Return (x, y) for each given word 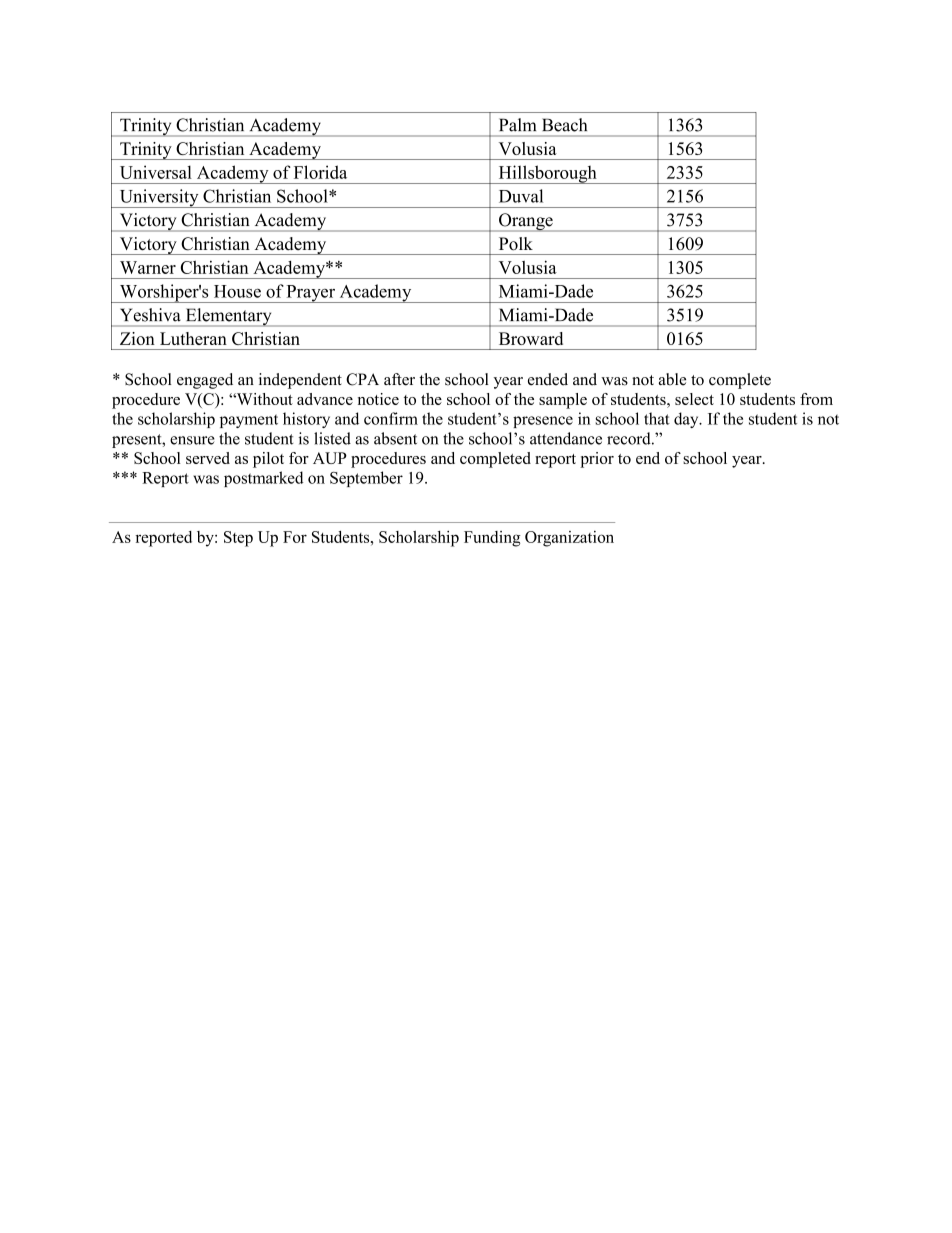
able (672, 379)
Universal (156, 172)
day (687, 420)
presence (543, 422)
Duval (521, 196)
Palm (517, 125)
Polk (516, 244)
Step (238, 539)
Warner (148, 267)
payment (249, 421)
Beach (564, 125)
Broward (531, 338)
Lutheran (193, 338)
